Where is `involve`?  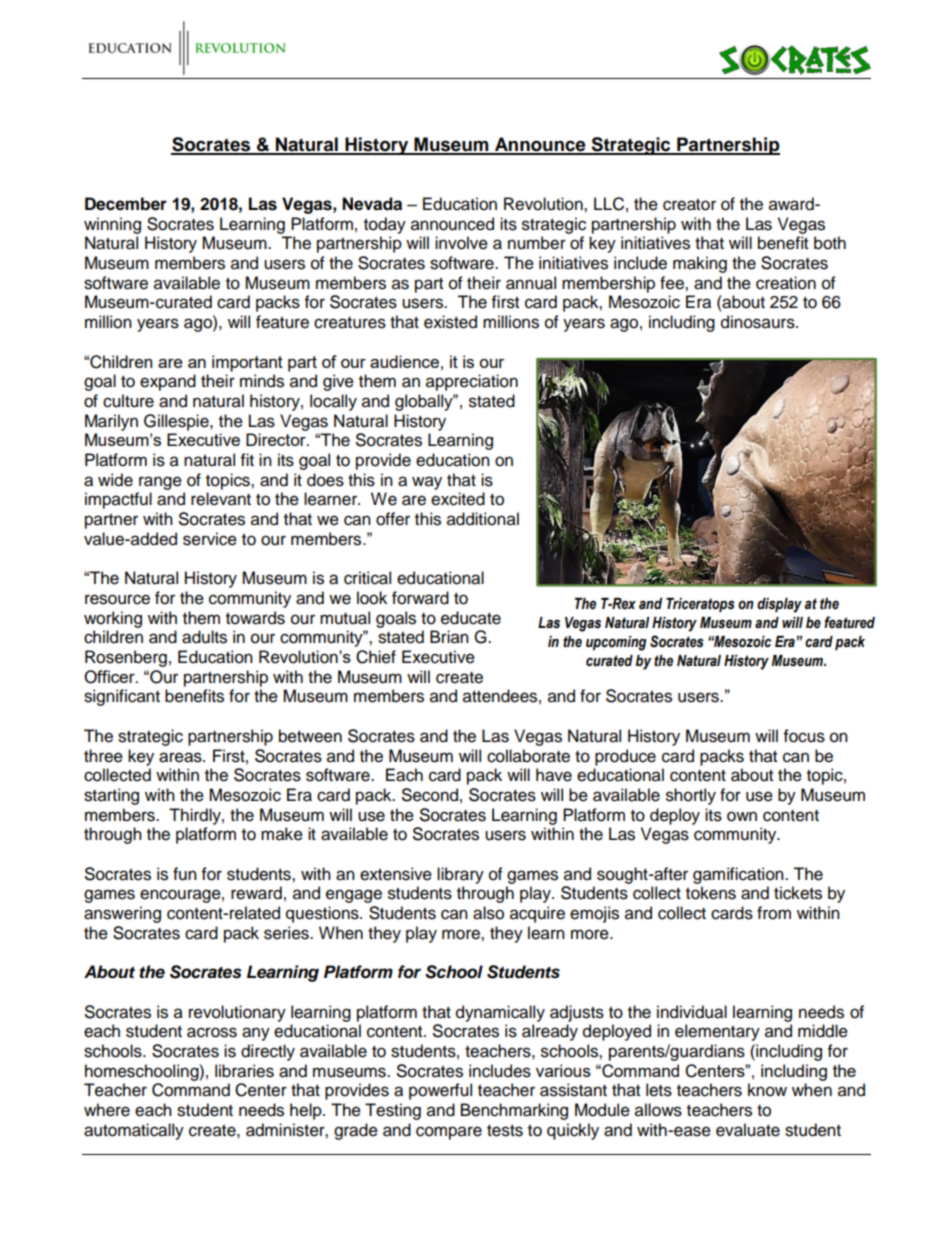 involve is located at coordinates (461, 243).
